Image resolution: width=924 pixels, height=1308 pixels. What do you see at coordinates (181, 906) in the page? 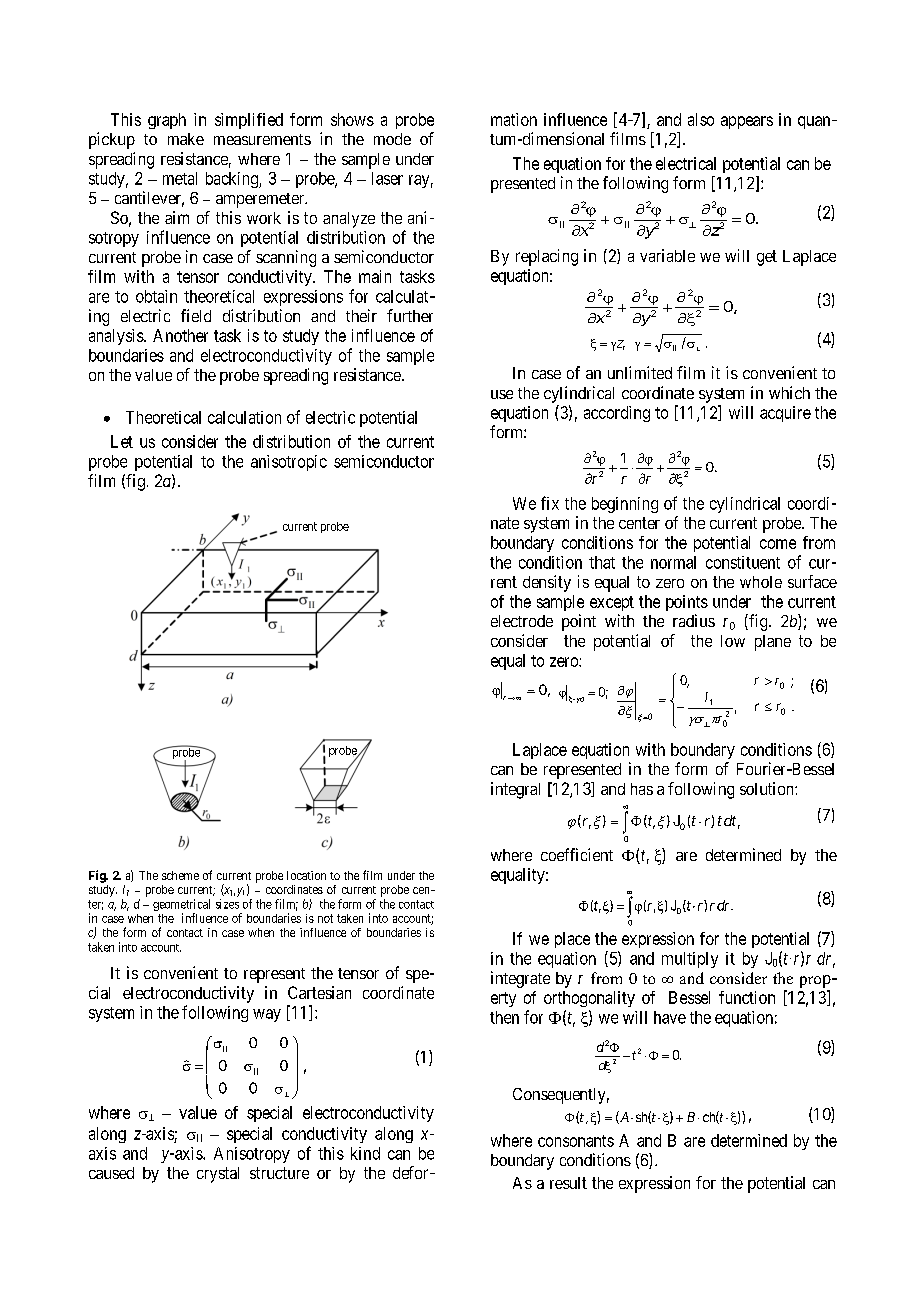
I see `geometrical` at bounding box center [181, 906].
